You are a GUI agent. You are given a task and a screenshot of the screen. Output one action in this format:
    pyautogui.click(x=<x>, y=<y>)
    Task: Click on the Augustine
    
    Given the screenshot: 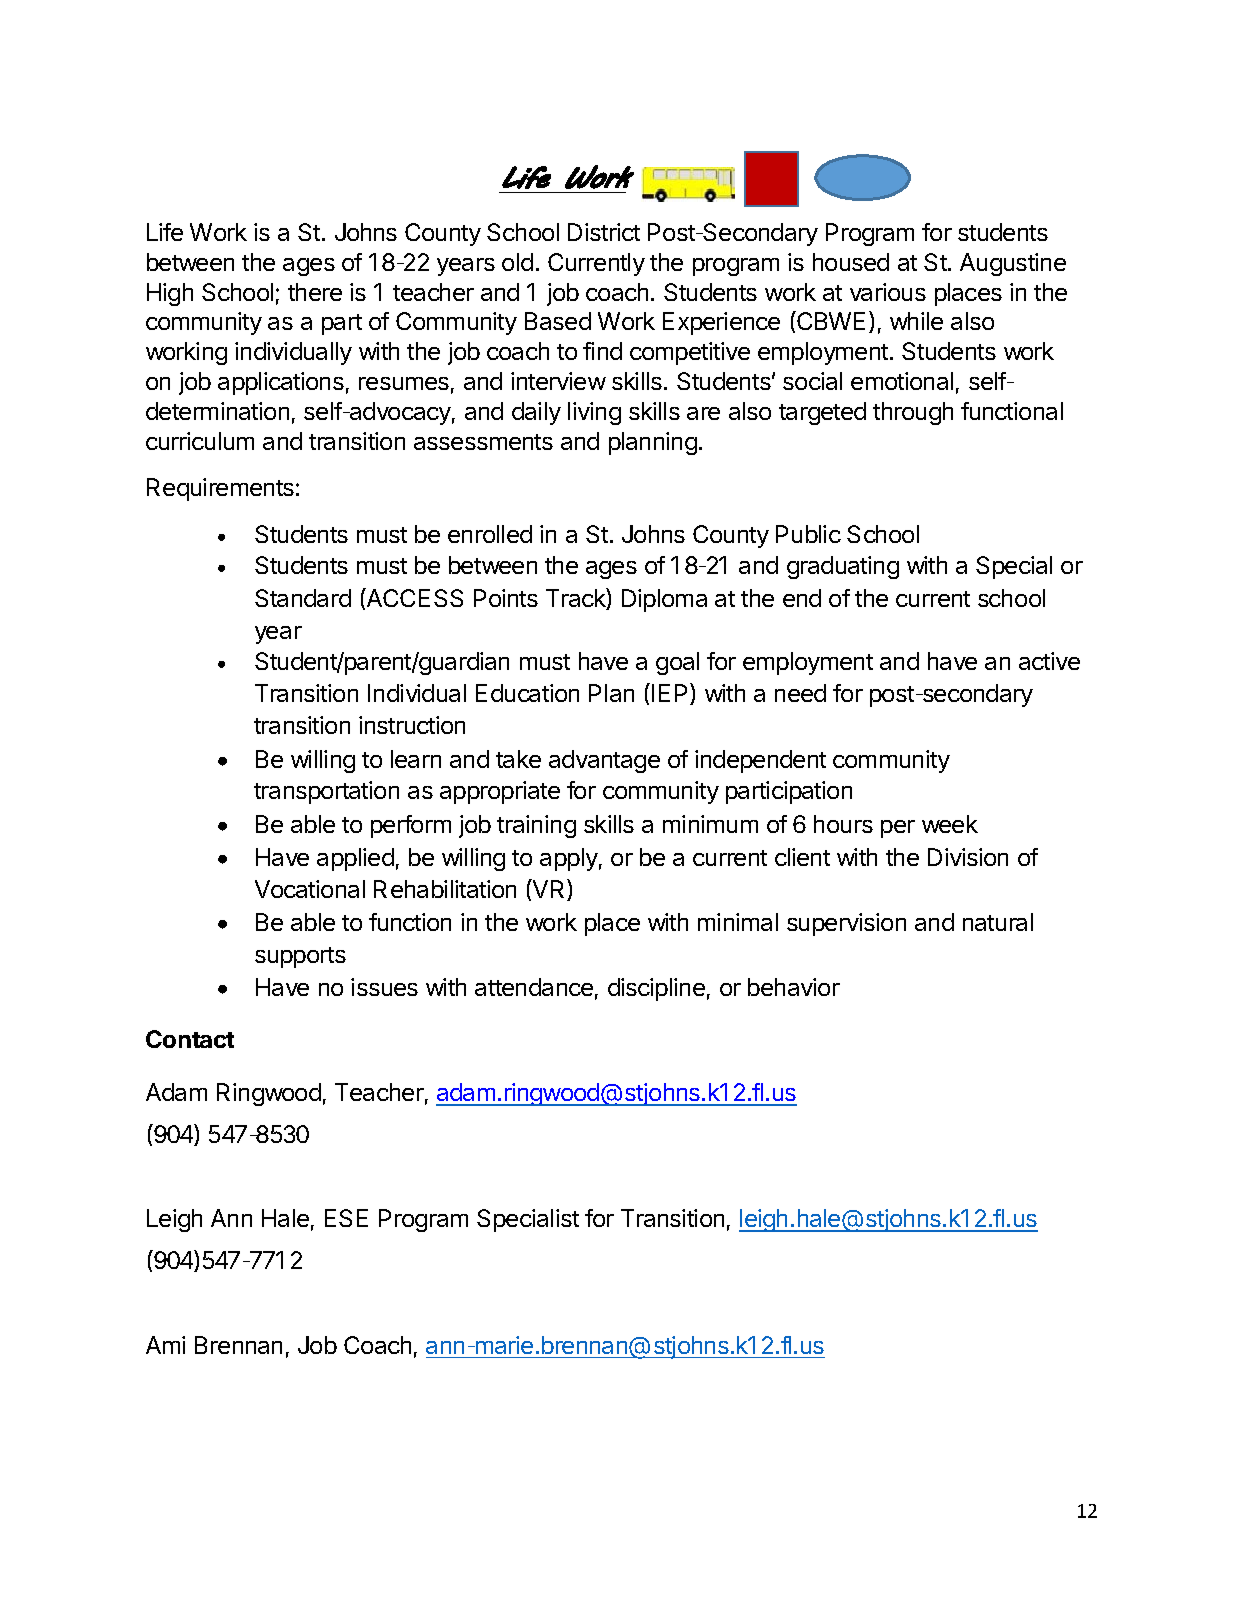 What is the action you would take?
    pyautogui.click(x=1013, y=264)
